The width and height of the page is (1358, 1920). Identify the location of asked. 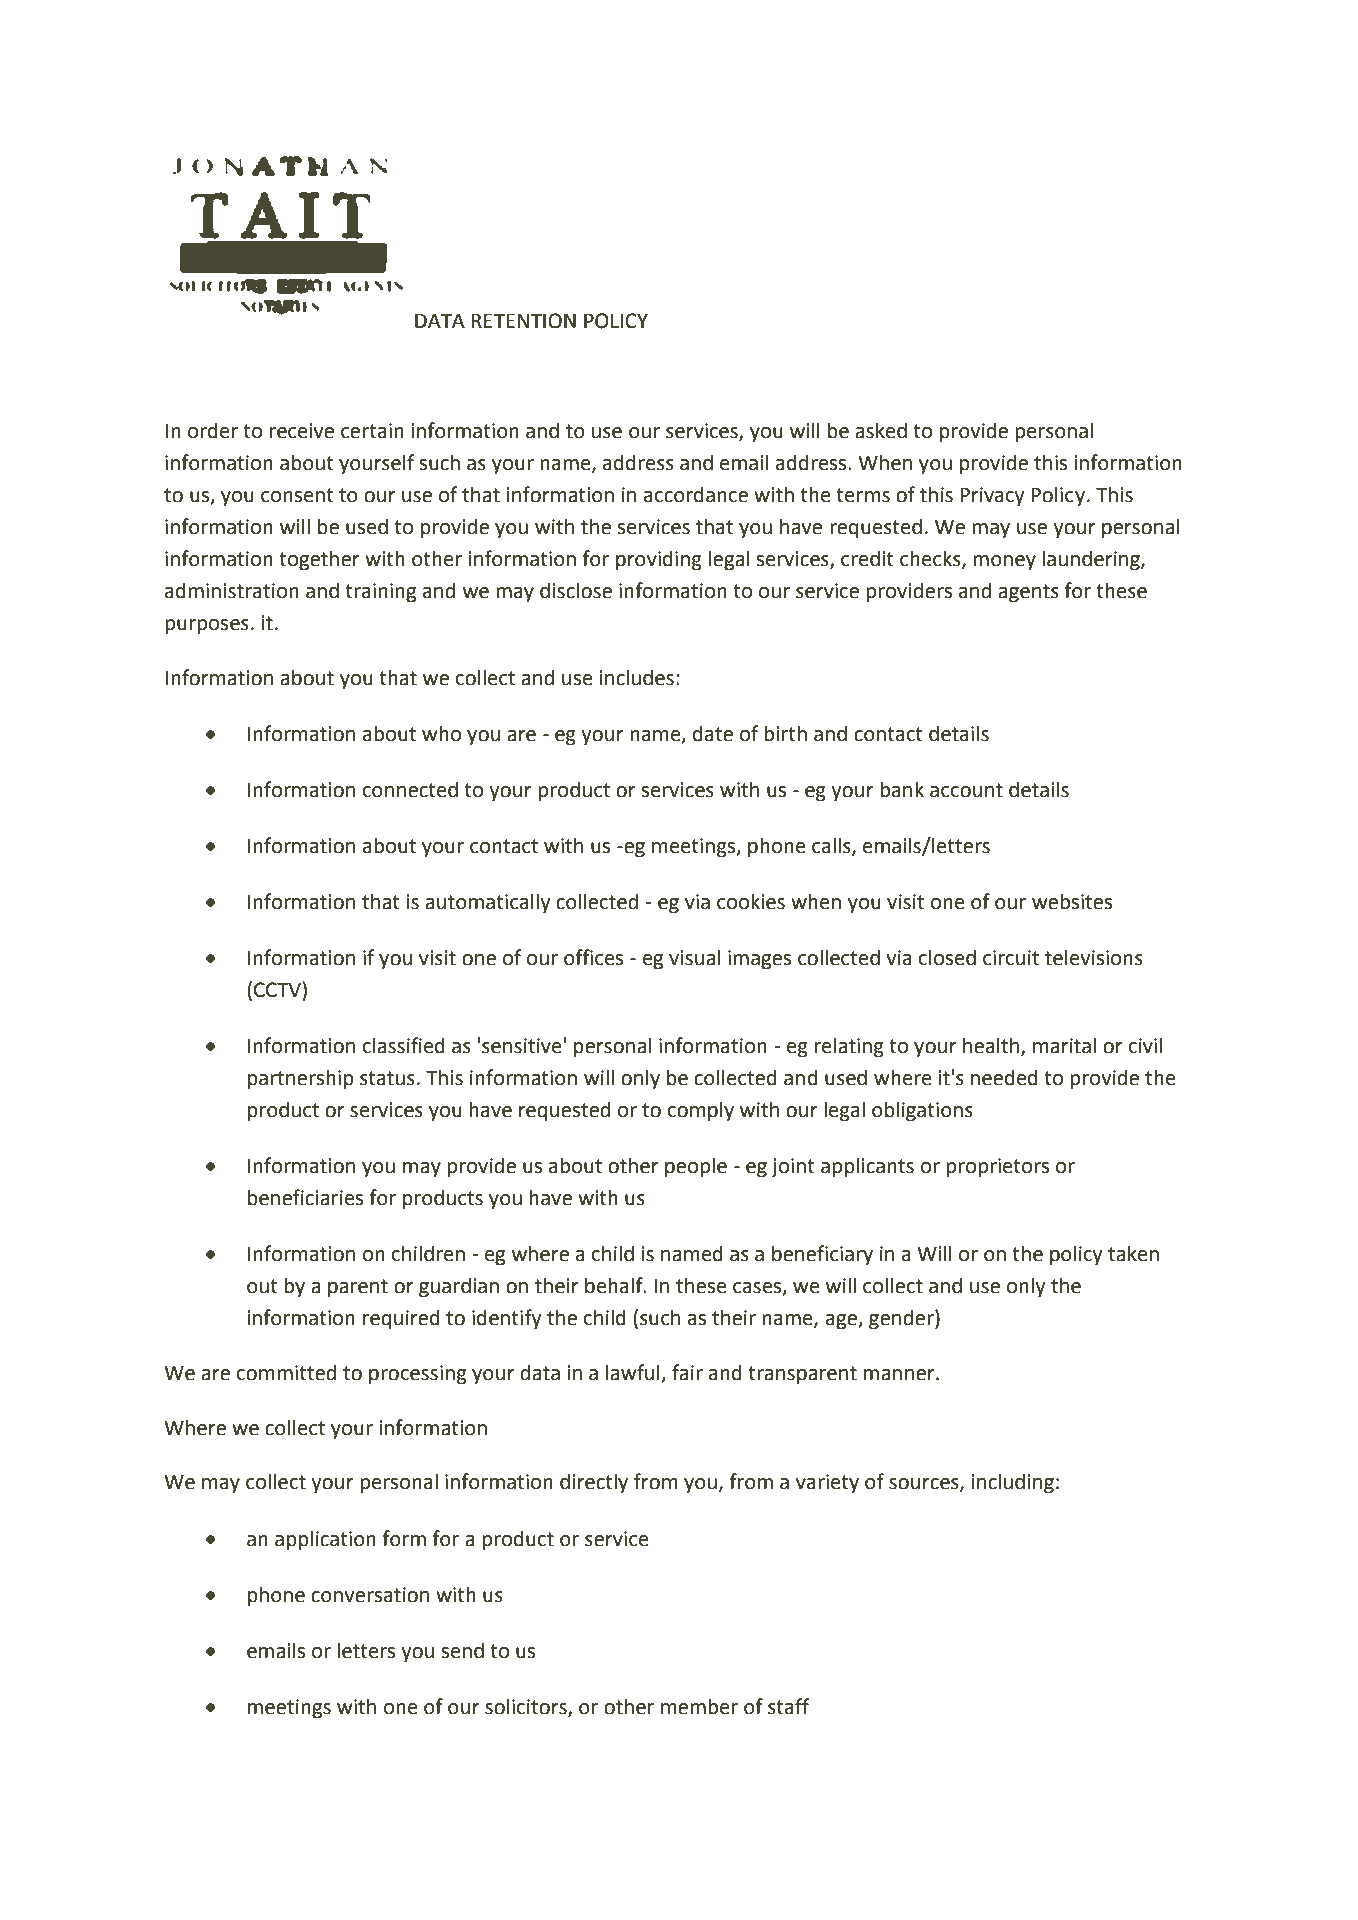
(881, 430).
